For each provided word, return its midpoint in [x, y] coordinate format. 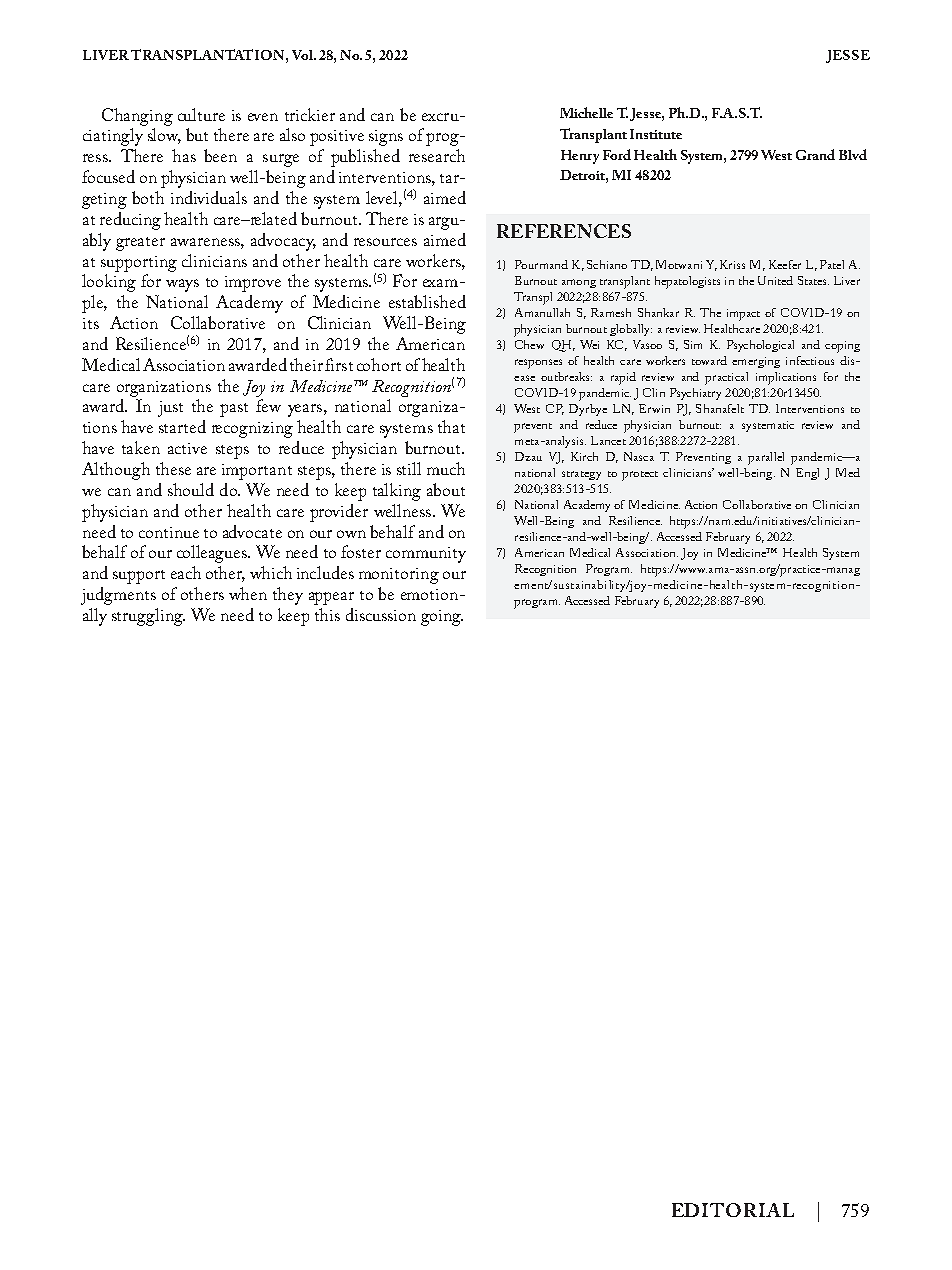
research [437, 155]
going [442, 618]
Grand [815, 154]
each [186, 572]
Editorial [733, 1210]
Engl [807, 474]
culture [201, 114]
